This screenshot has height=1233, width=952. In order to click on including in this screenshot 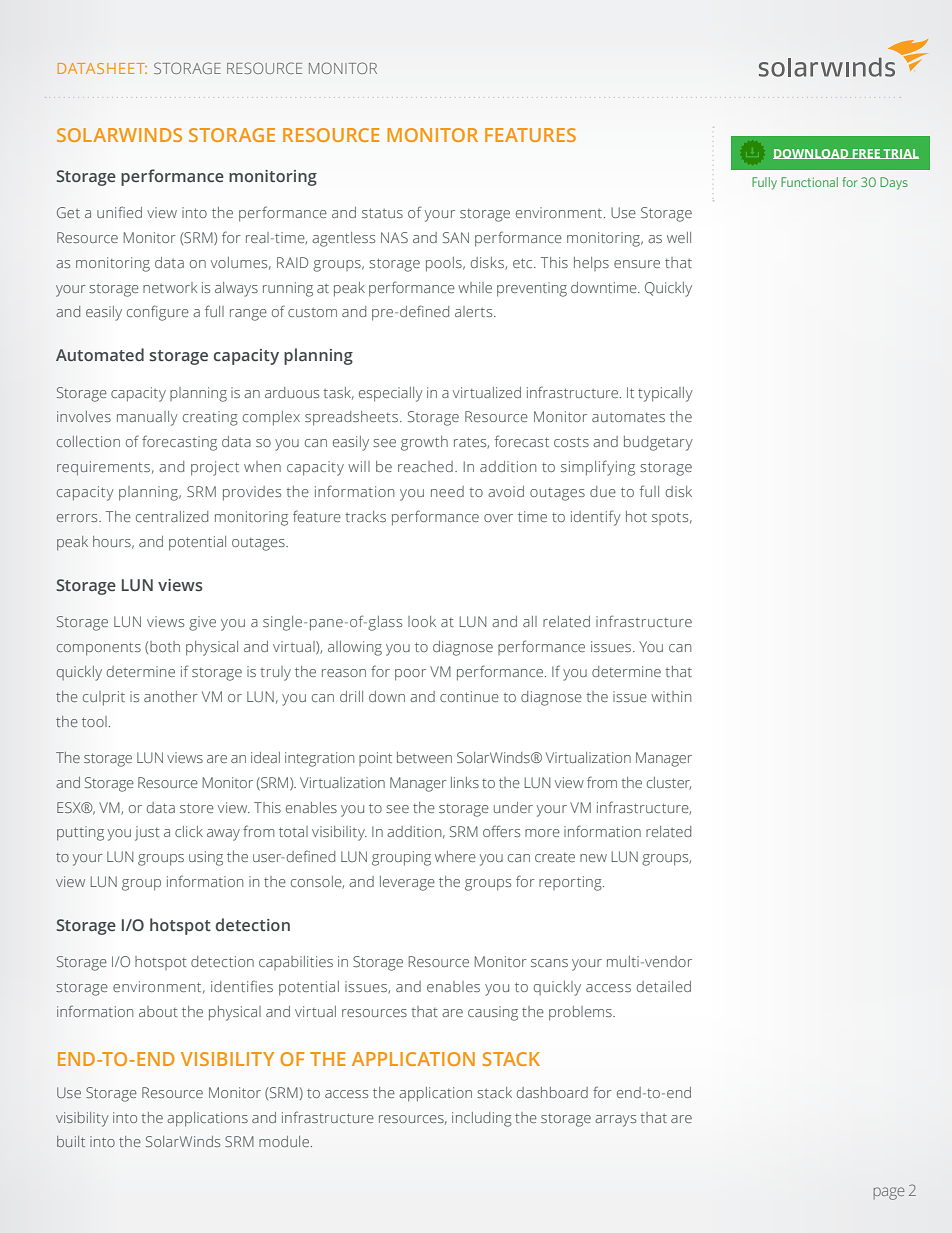, I will do `click(482, 1119)`.
